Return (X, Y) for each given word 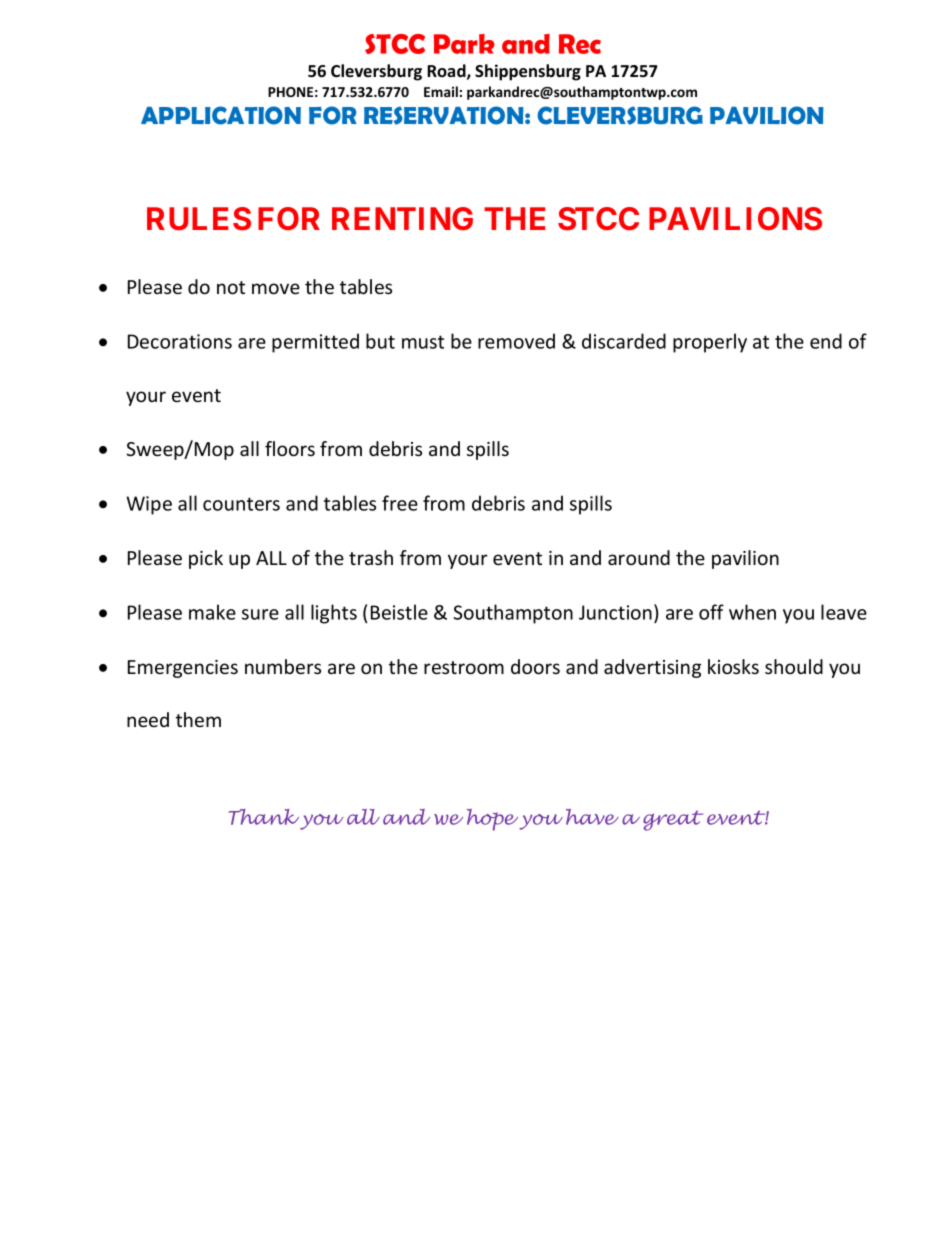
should (794, 666)
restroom (464, 667)
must (423, 342)
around (639, 557)
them (198, 719)
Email (441, 91)
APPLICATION (221, 115)
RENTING (402, 218)
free (400, 503)
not (231, 287)
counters (241, 504)
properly (710, 343)
